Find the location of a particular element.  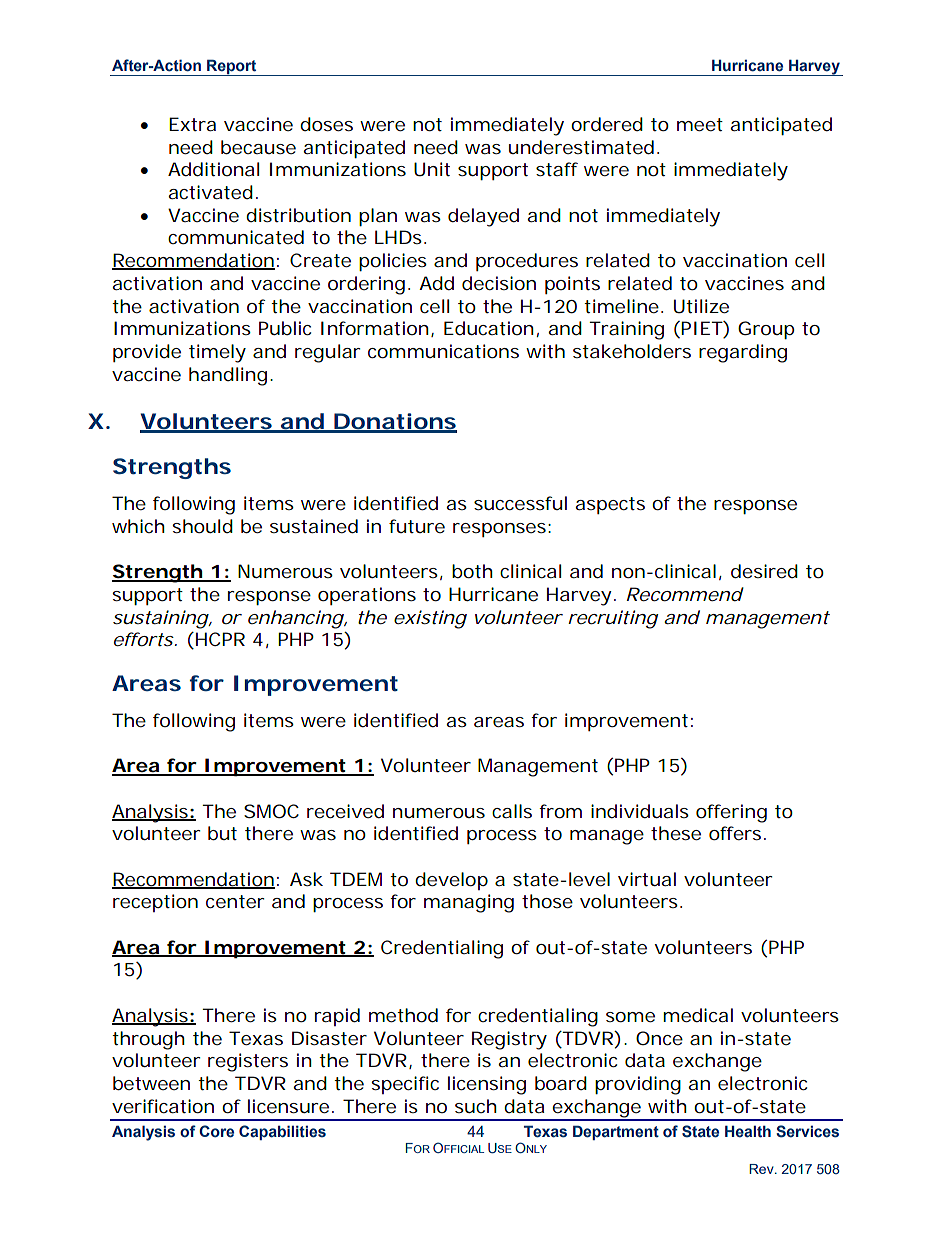

received is located at coordinates (345, 811).
